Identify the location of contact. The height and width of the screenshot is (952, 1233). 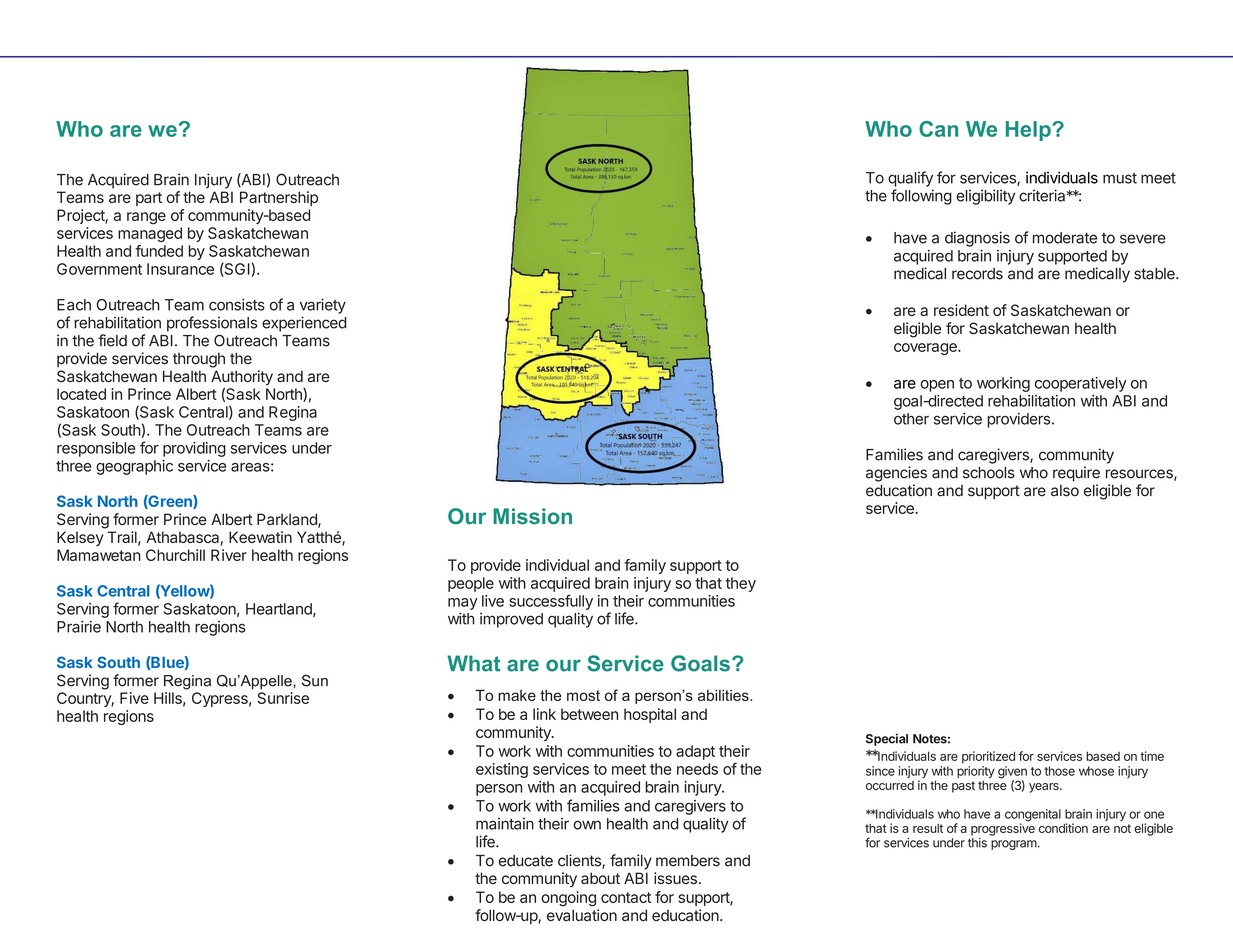
(626, 897).
